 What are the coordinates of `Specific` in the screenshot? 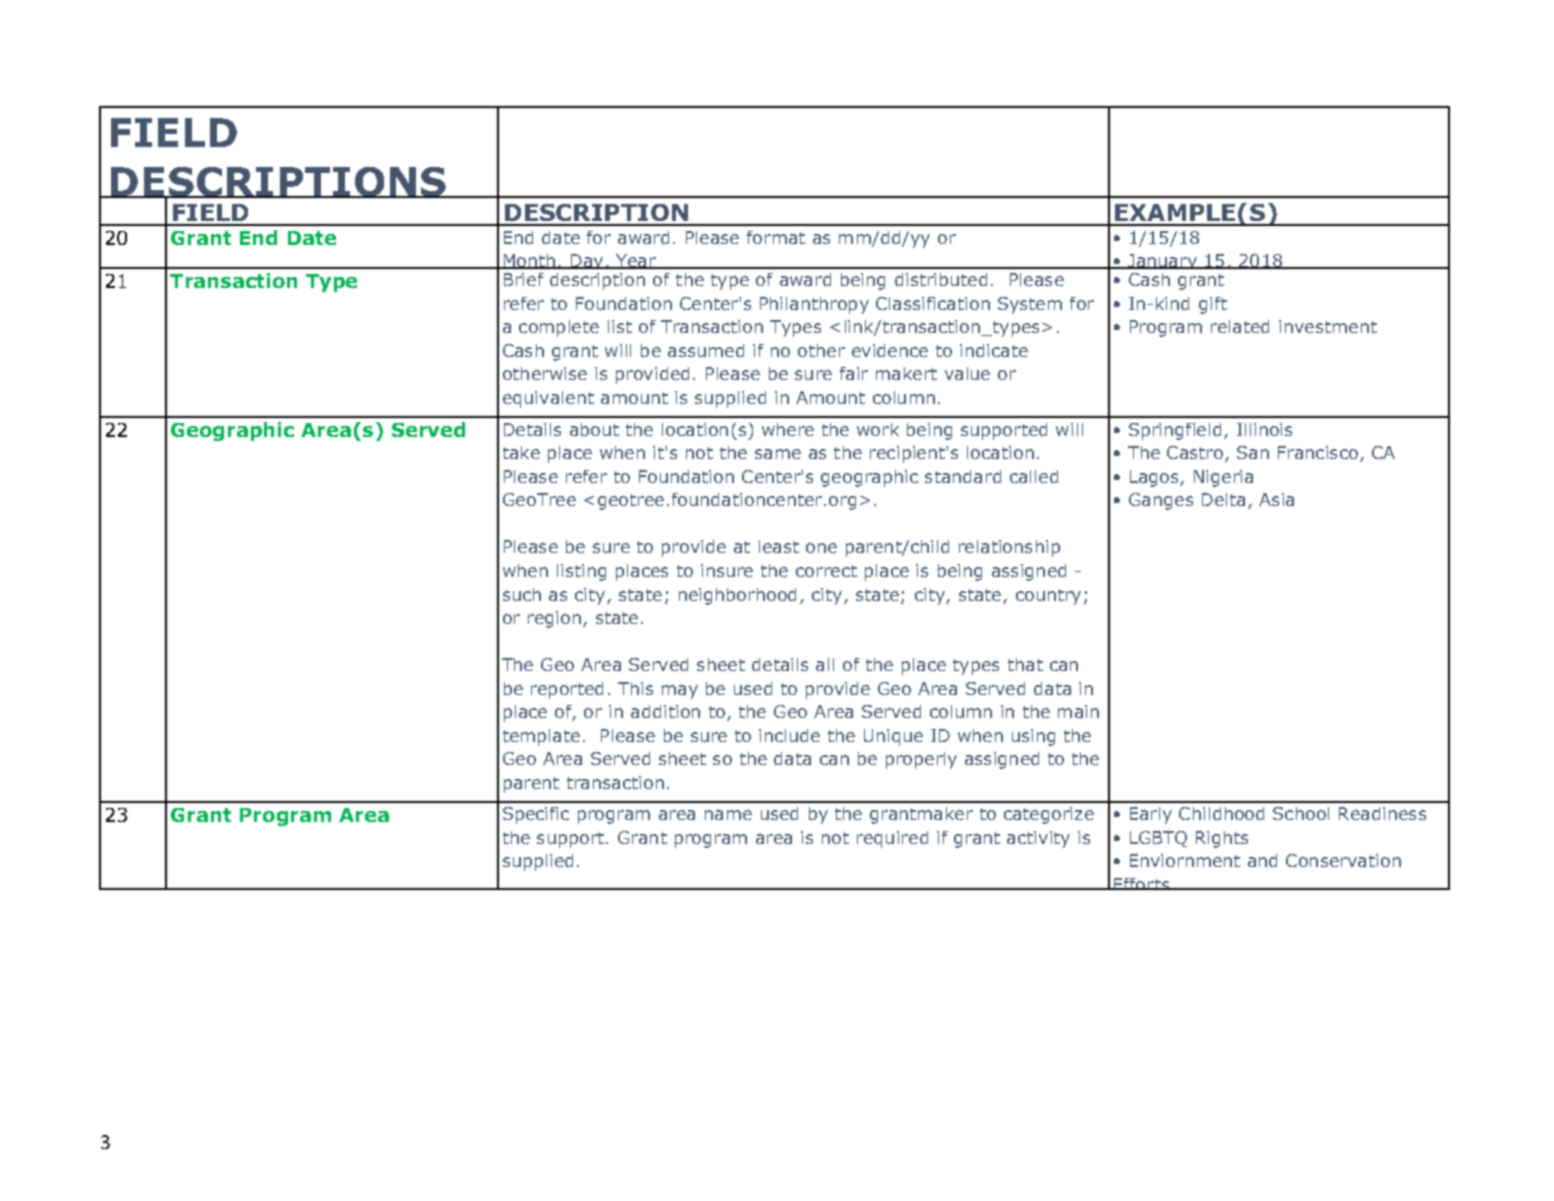 It's located at (536, 815).
